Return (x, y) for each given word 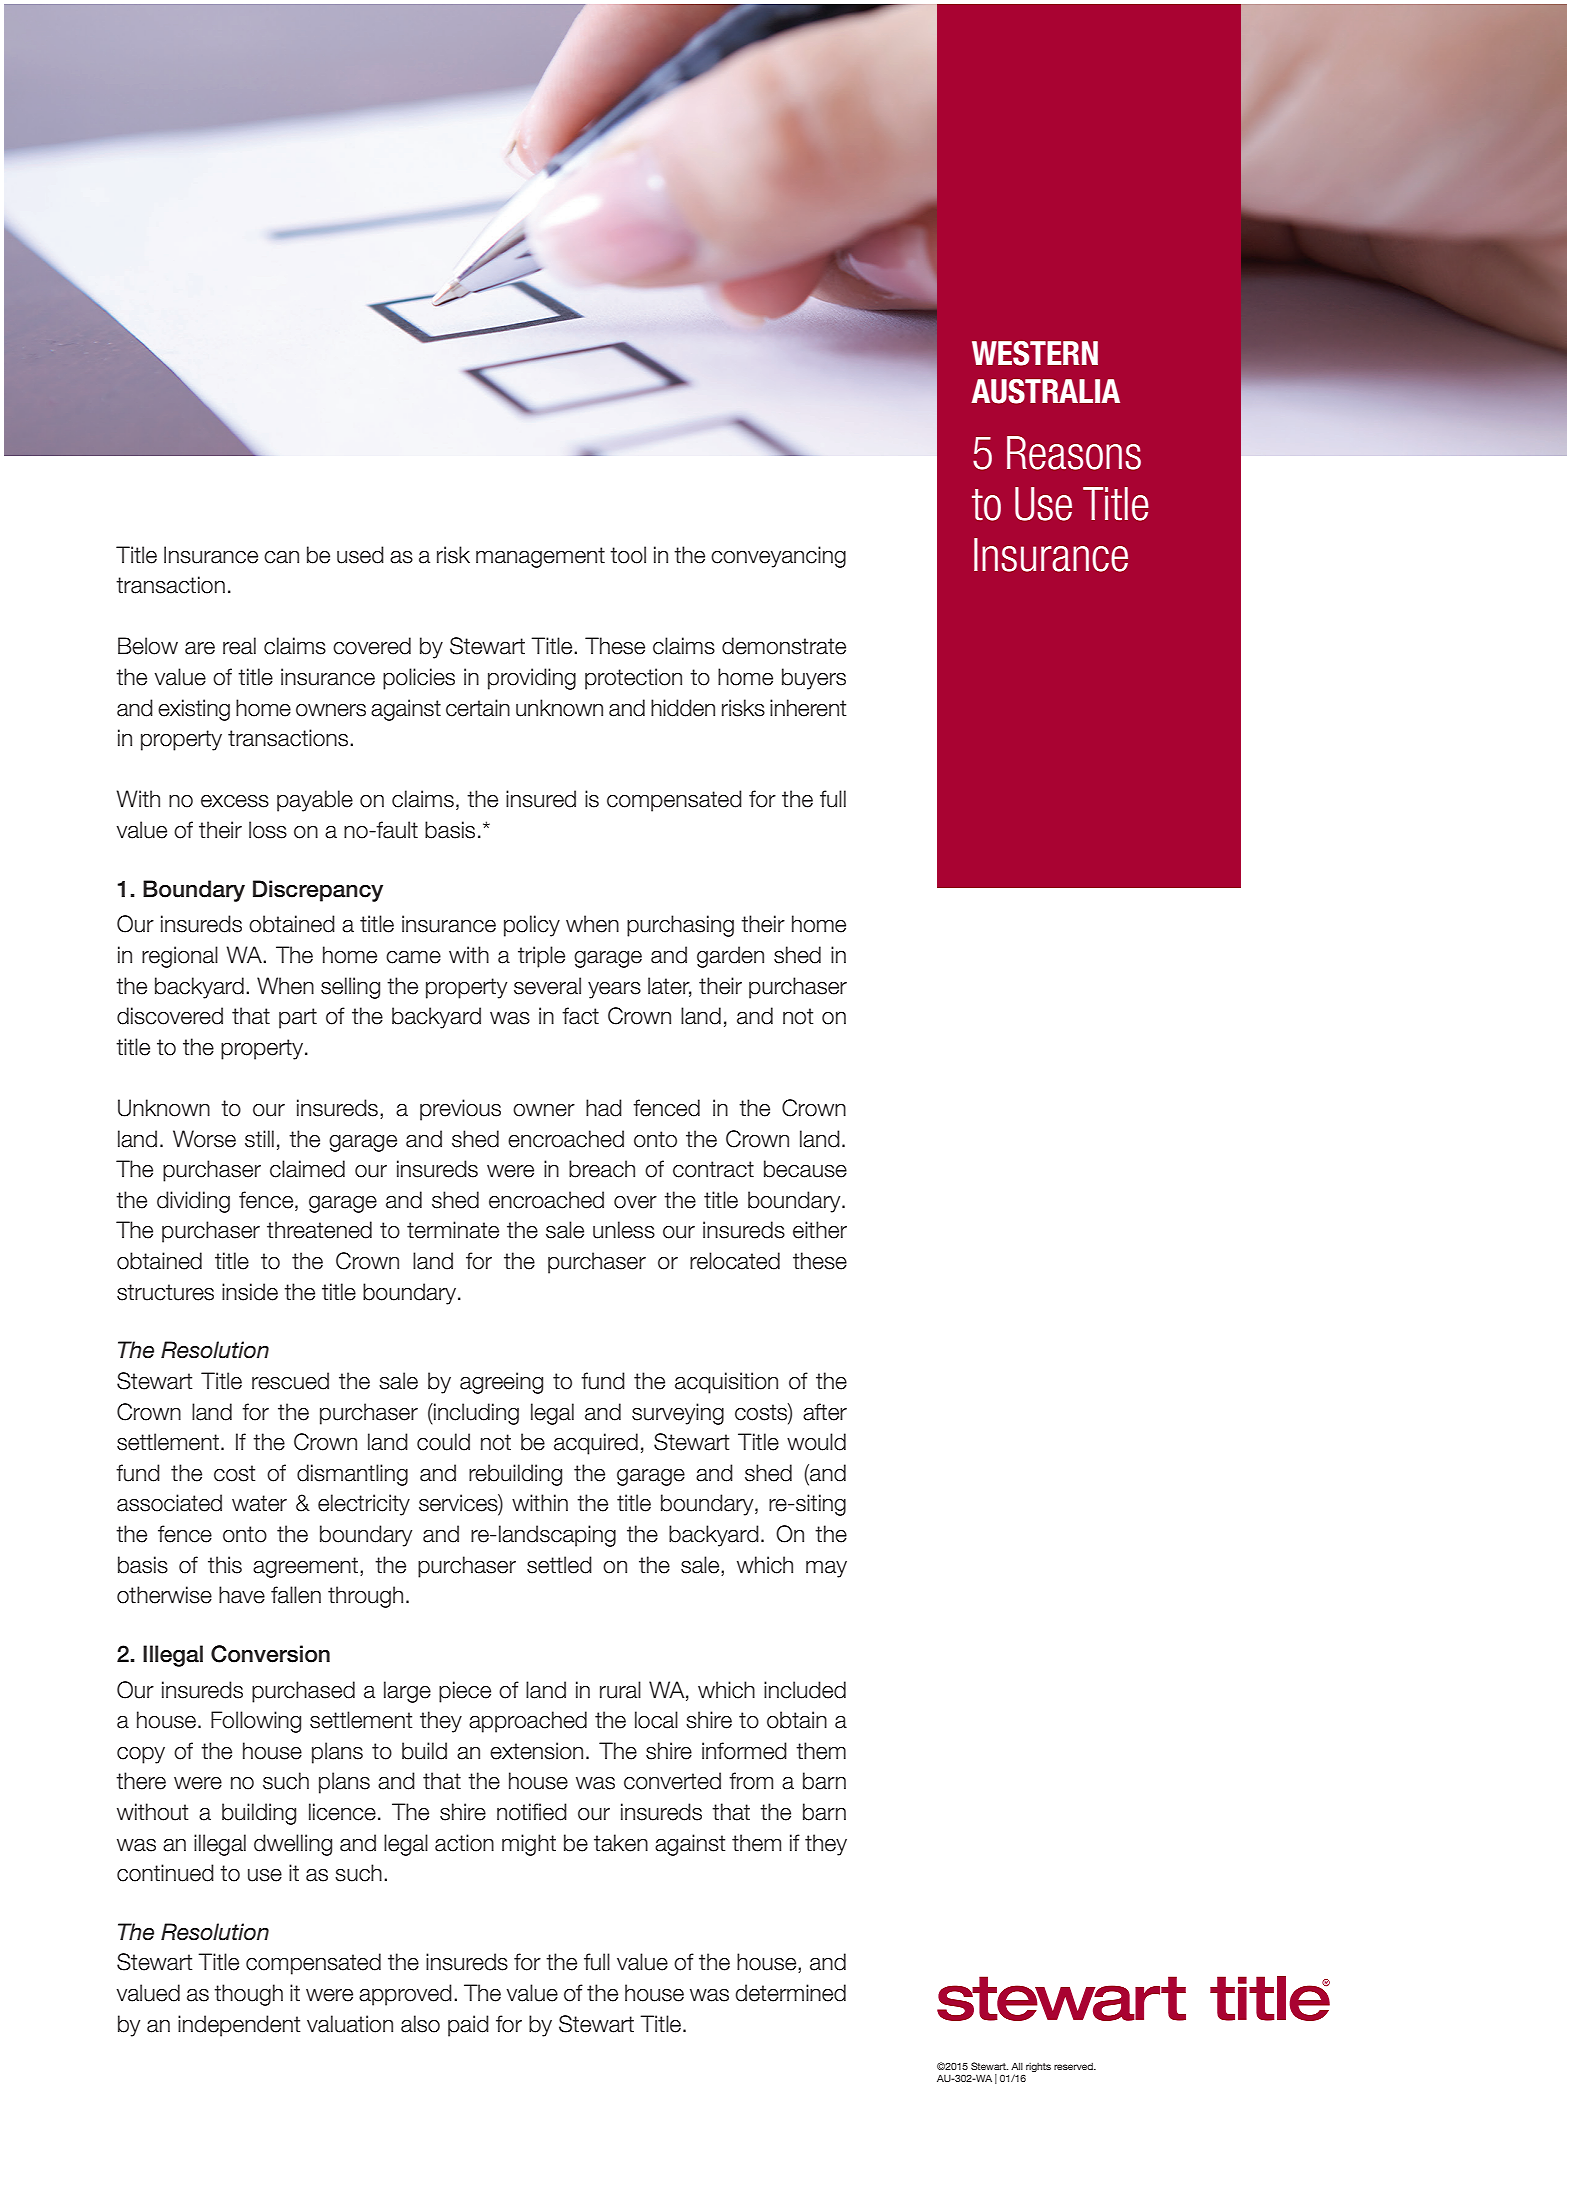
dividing (193, 1202)
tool (628, 555)
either (820, 1230)
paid (468, 2026)
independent (239, 2026)
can (281, 557)
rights (1038, 2067)
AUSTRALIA (1045, 391)
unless (624, 1230)
